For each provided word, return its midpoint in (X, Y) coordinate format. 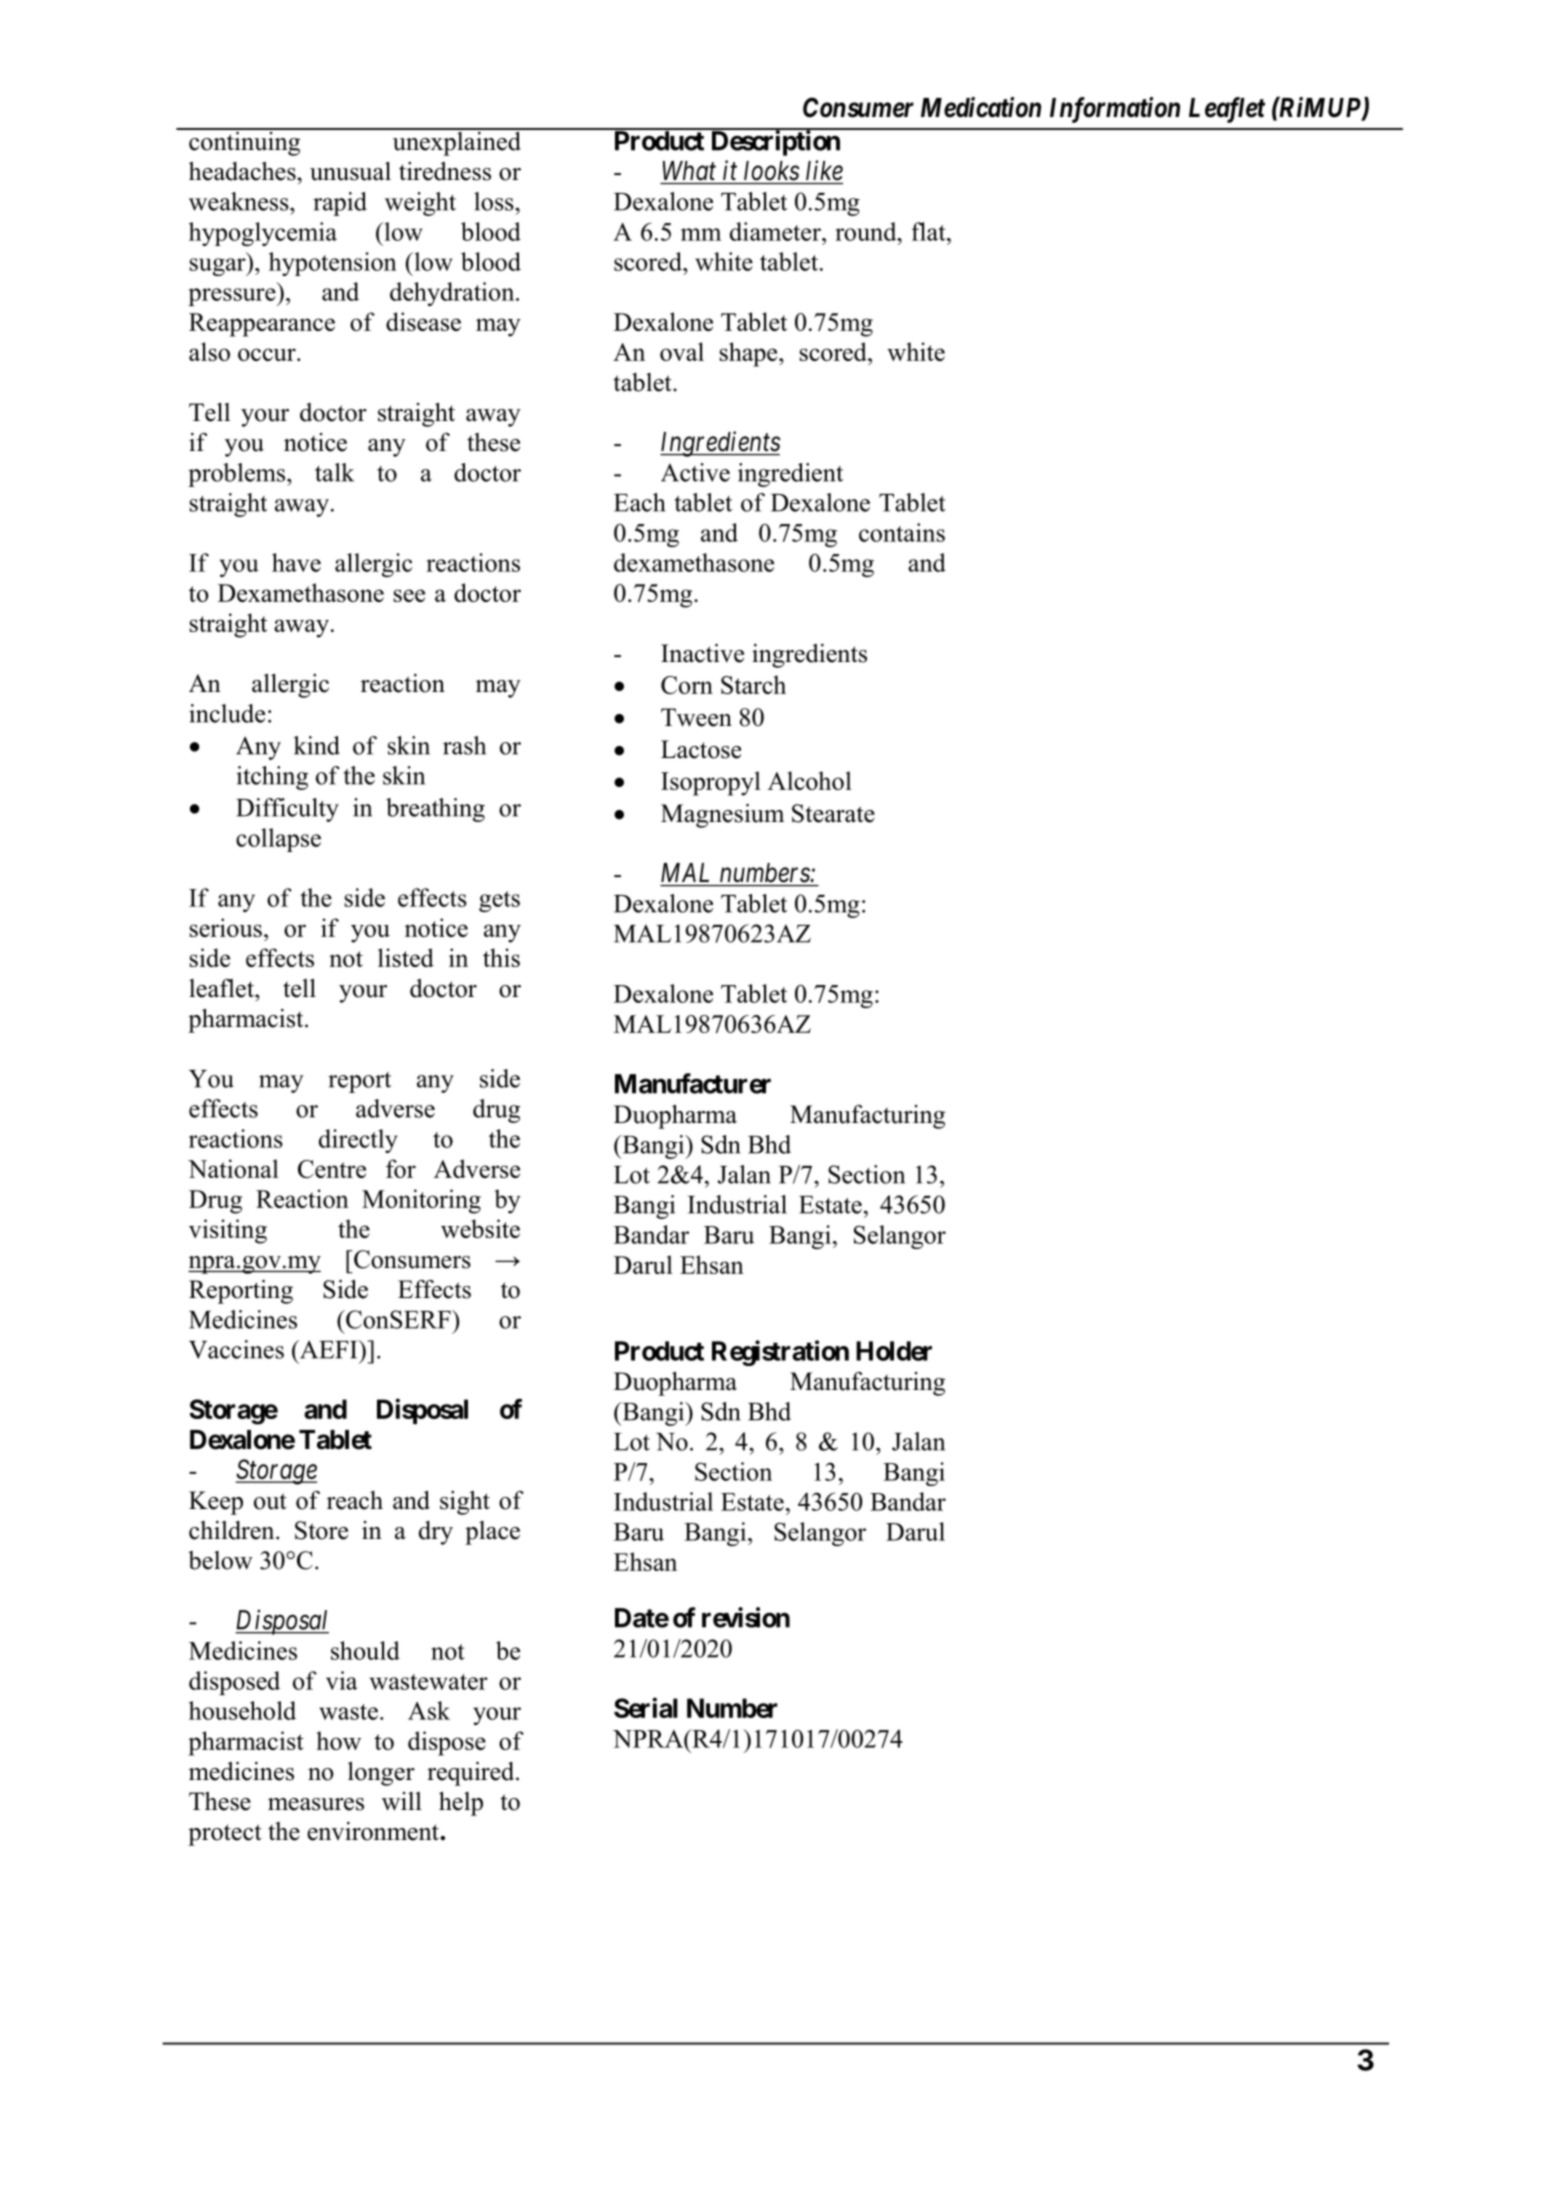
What (689, 171)
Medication (981, 107)
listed (406, 957)
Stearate (833, 813)
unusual (350, 171)
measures (316, 1804)
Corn (687, 685)
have (296, 562)
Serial (646, 1707)
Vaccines (236, 1349)
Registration (780, 1353)
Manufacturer (693, 1083)
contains (902, 532)
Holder (894, 1351)
